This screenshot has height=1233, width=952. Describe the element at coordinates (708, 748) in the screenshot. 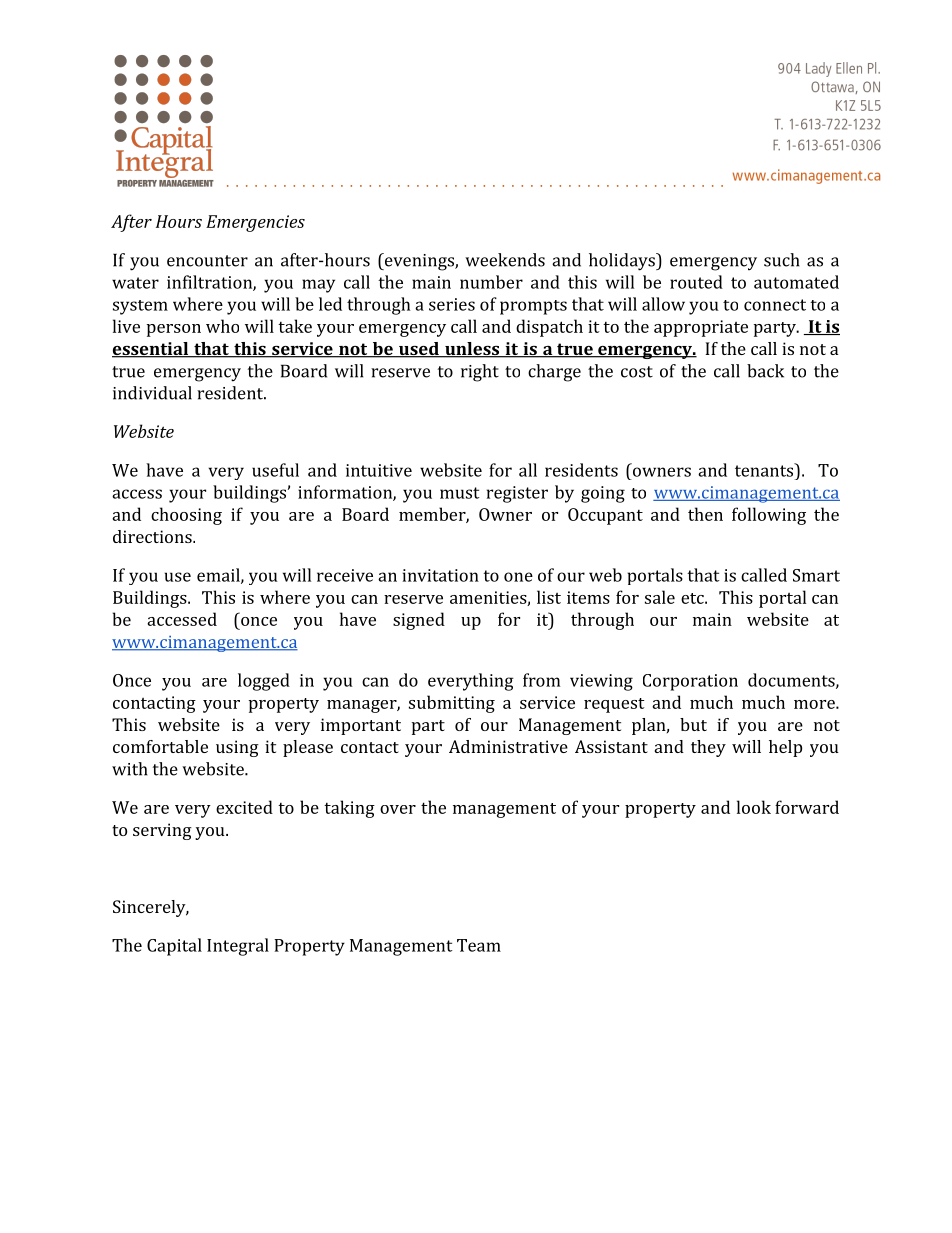

I see `they` at that location.
